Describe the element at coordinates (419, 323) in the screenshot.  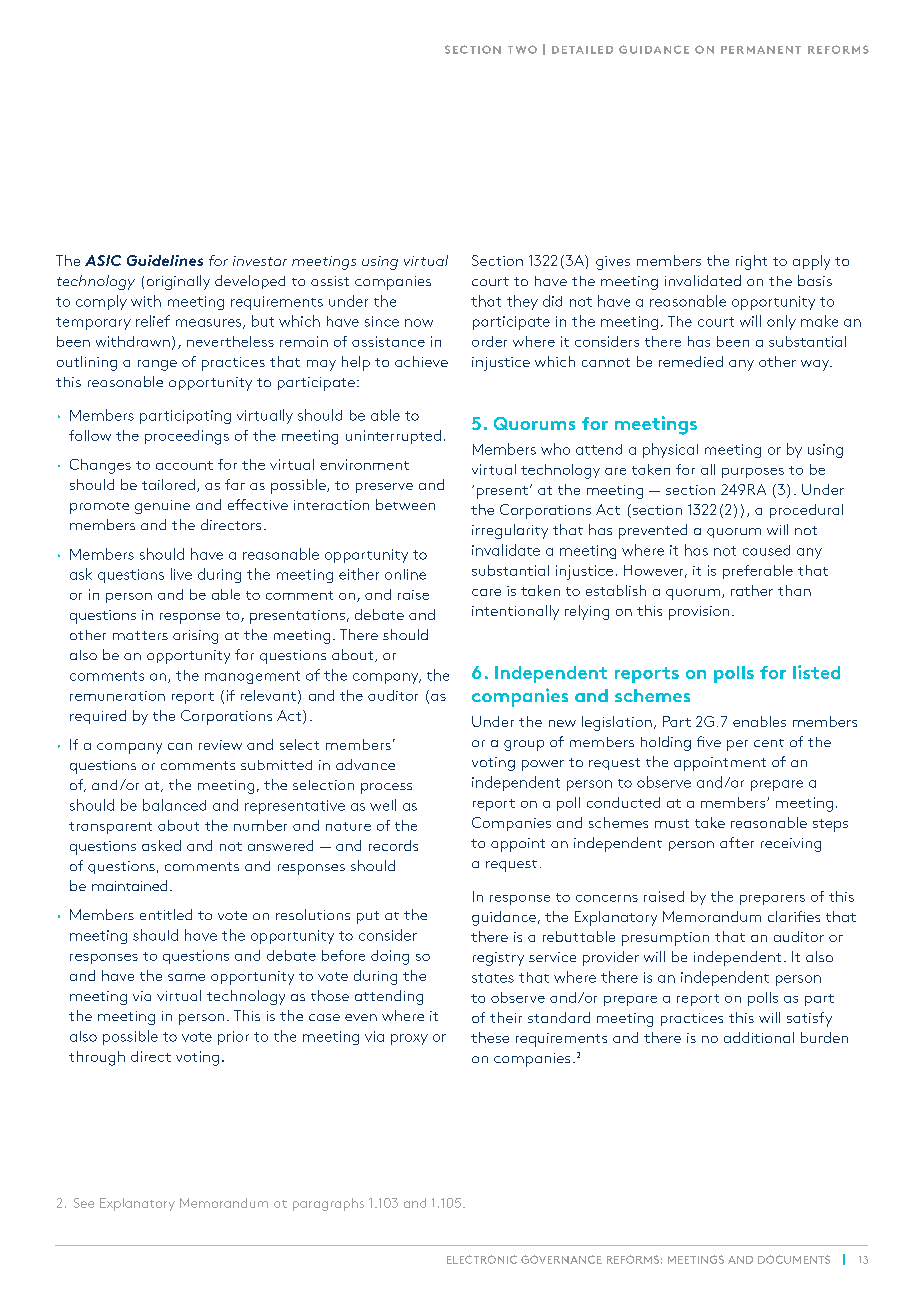
I see `now` at that location.
